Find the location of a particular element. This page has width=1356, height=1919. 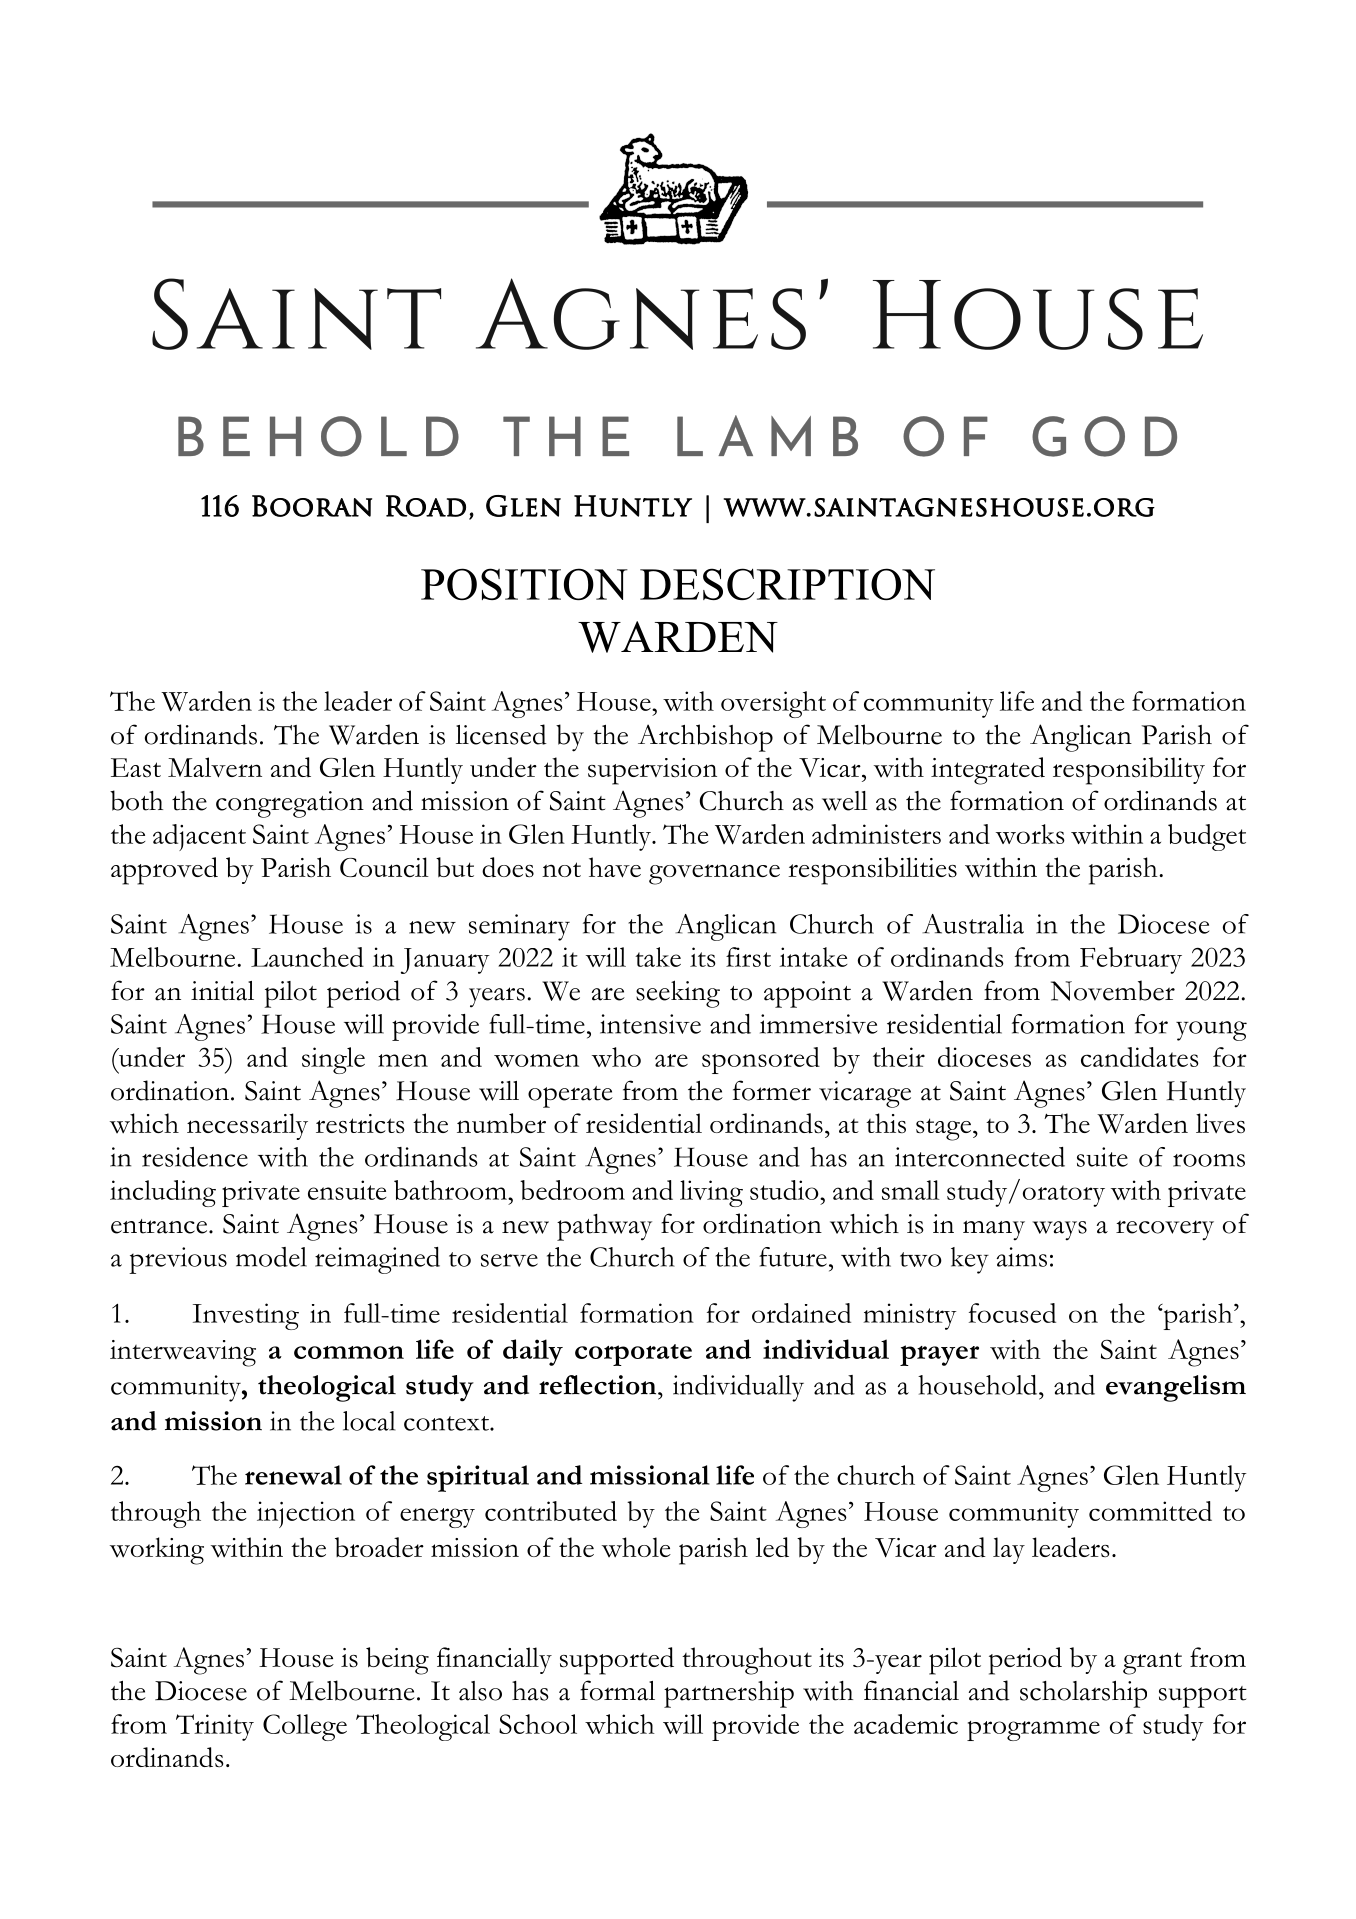

College is located at coordinates (305, 1727).
